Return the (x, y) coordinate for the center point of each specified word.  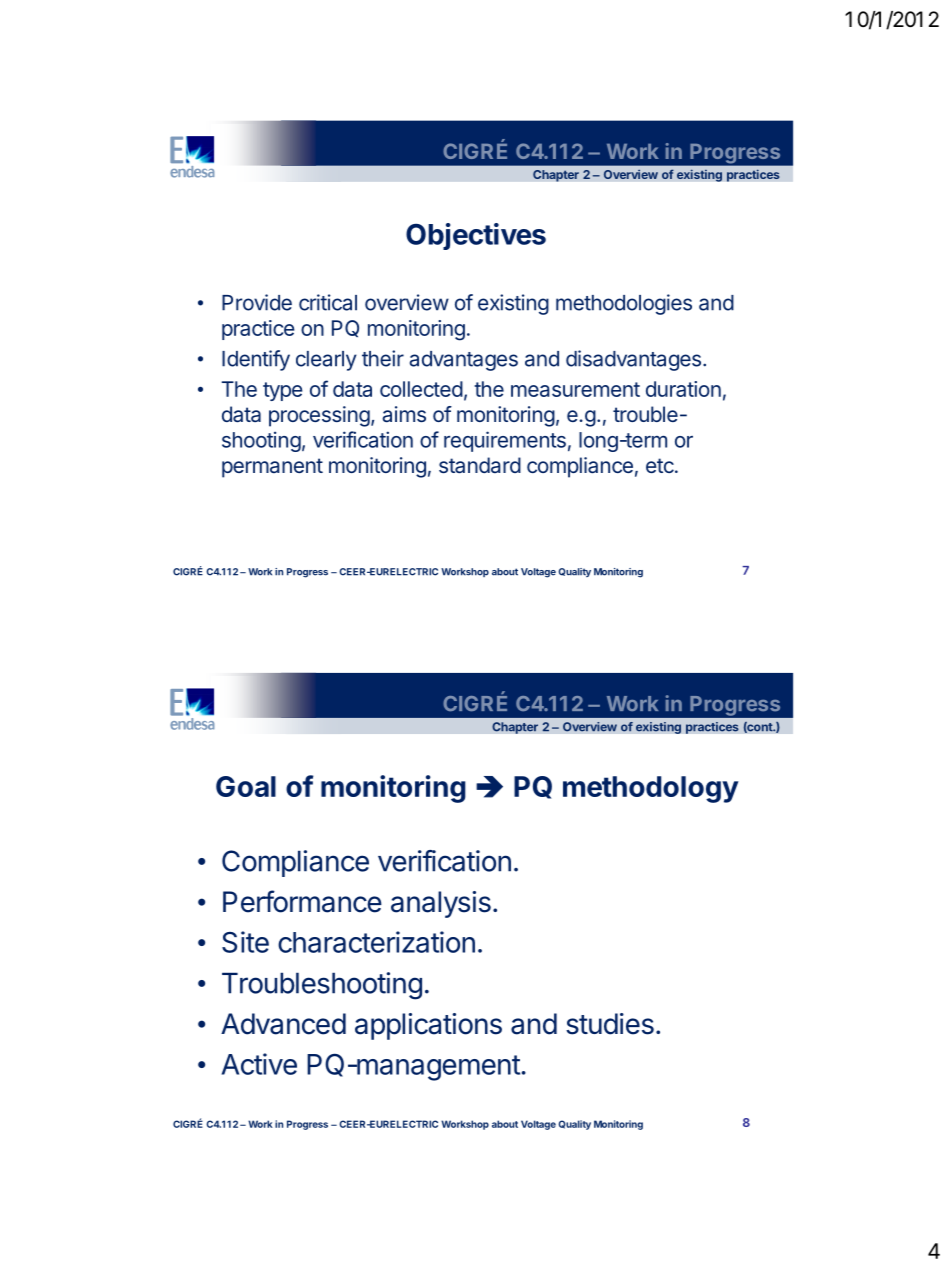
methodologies (624, 304)
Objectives (476, 236)
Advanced (283, 1024)
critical (328, 302)
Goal (246, 786)
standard (480, 465)
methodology (651, 789)
